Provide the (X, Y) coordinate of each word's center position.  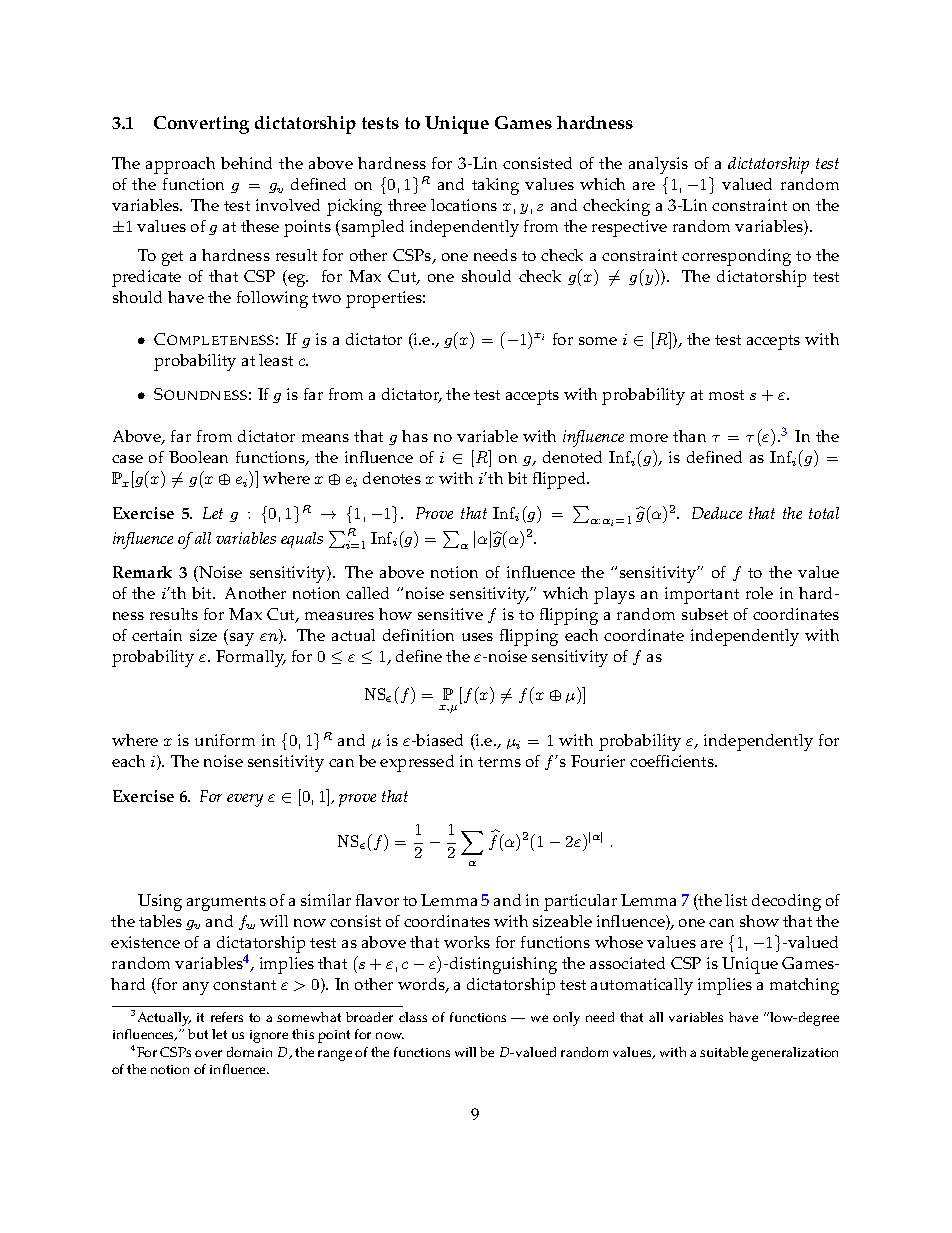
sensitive (450, 614)
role (759, 593)
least (276, 360)
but (198, 1034)
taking (495, 186)
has (415, 436)
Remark (142, 572)
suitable (724, 1052)
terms (499, 762)
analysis (658, 165)
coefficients (673, 761)
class (413, 1017)
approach (180, 165)
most (726, 395)
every (245, 800)
